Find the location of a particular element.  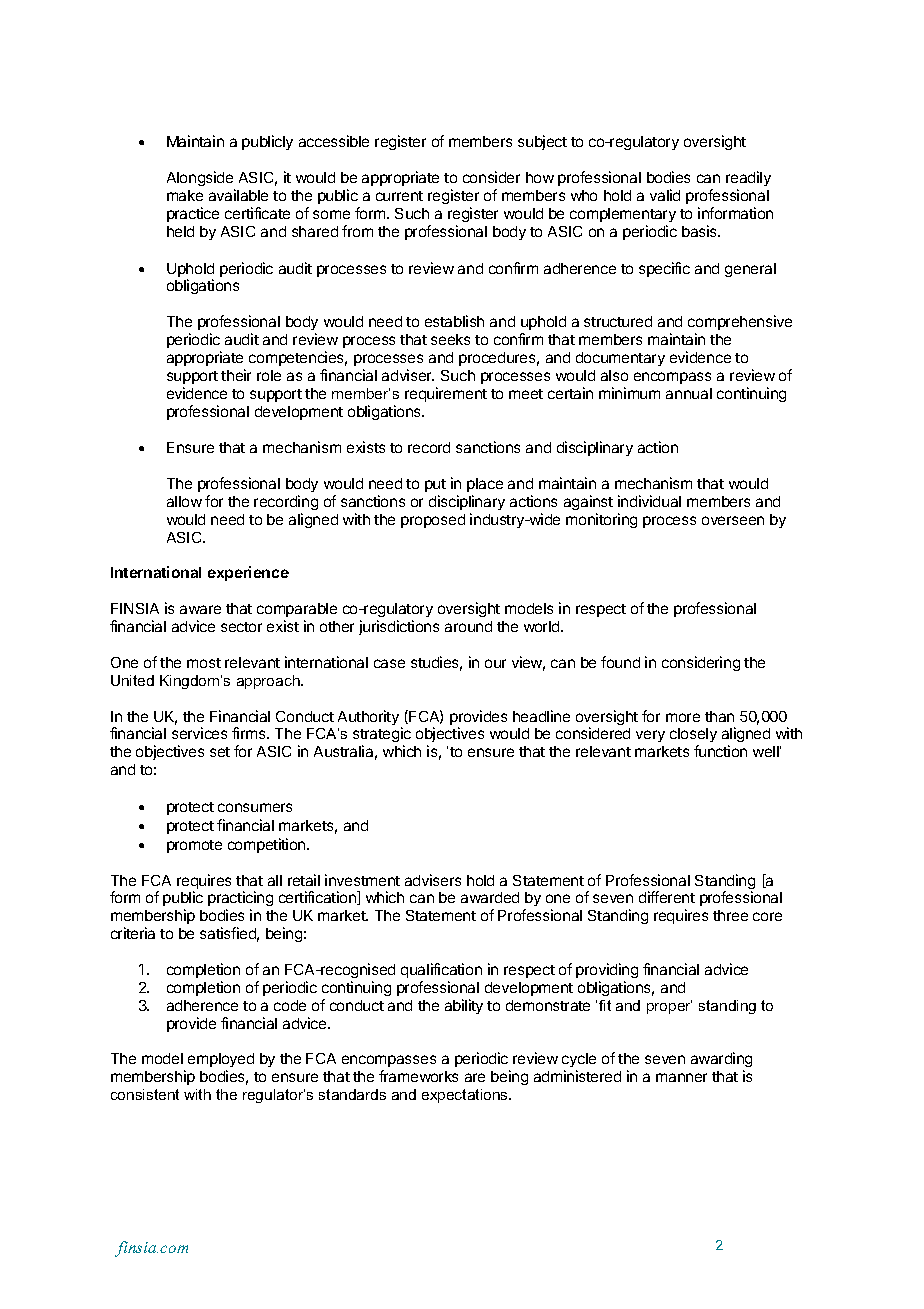

employed is located at coordinates (221, 1062).
